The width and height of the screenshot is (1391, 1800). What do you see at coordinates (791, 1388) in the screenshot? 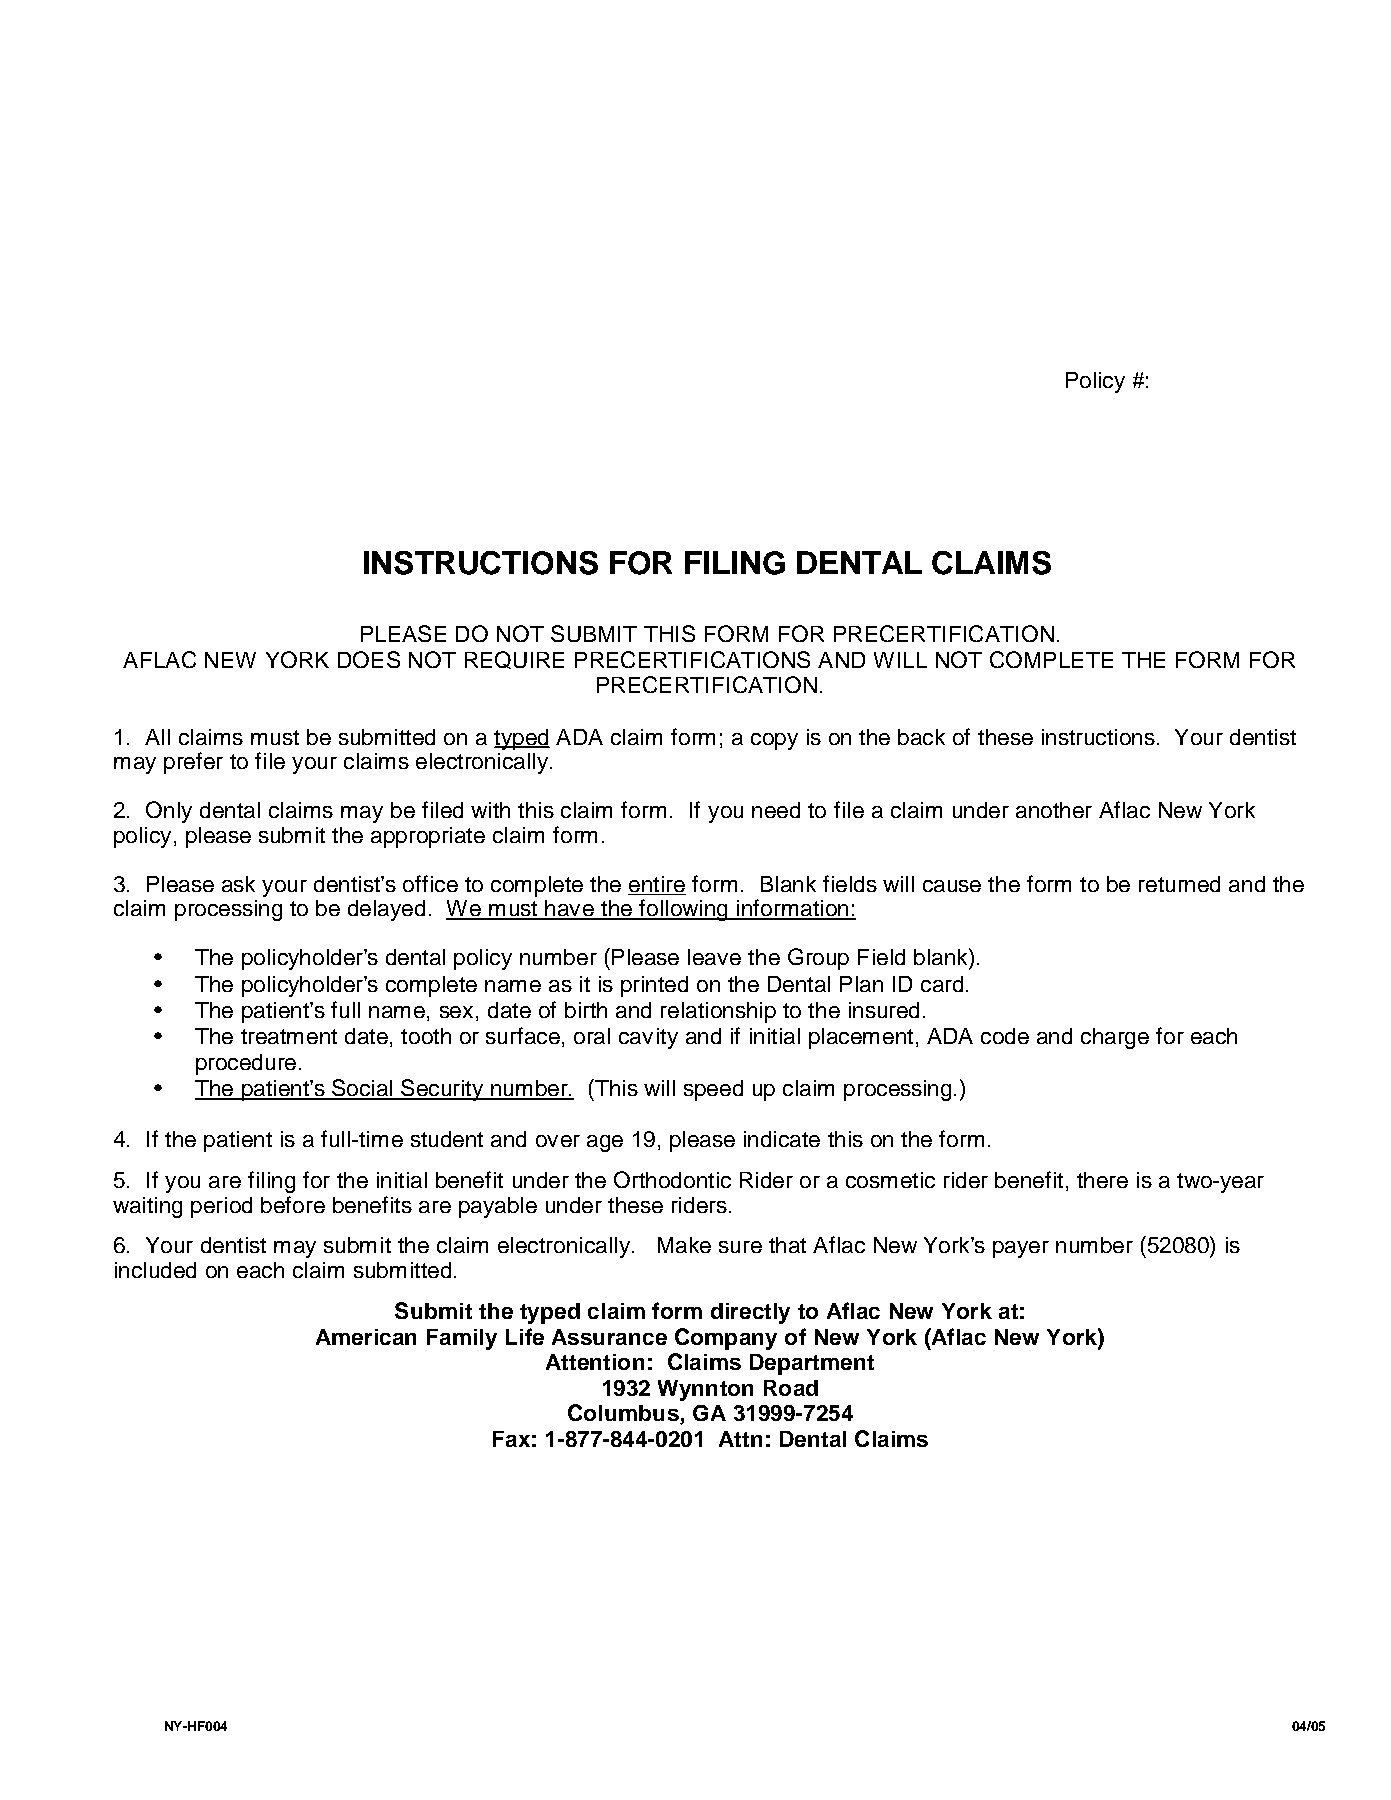
I see `Road` at bounding box center [791, 1388].
